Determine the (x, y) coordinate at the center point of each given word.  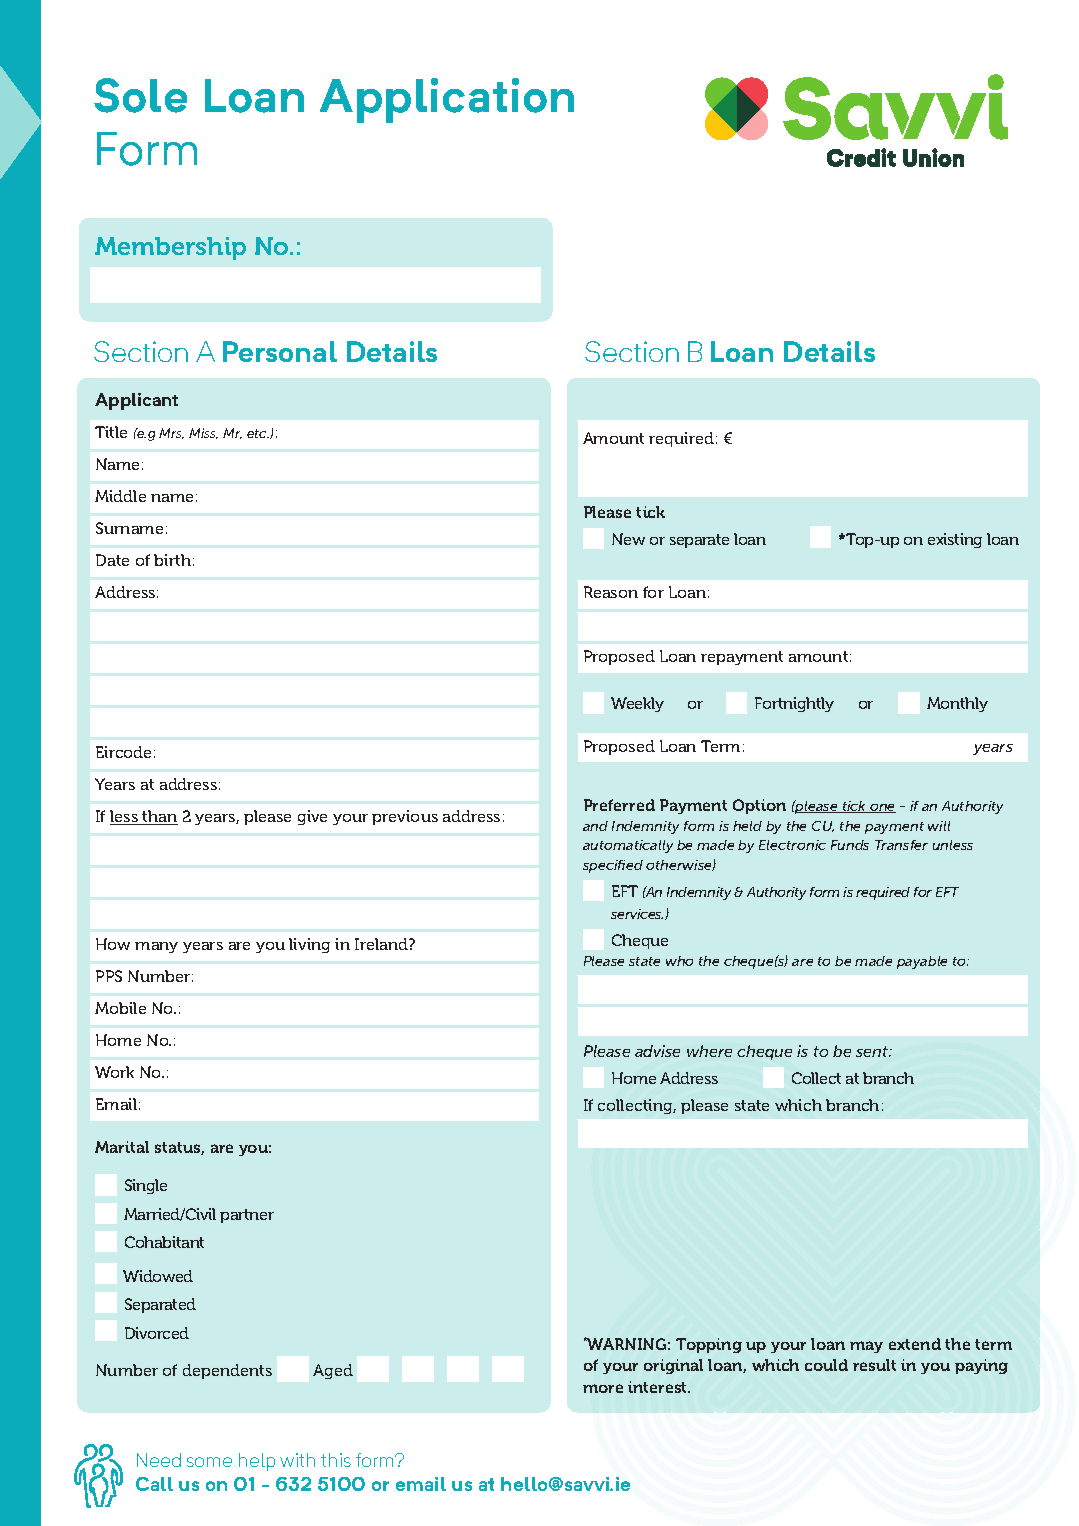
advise (657, 1051)
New (628, 539)
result (874, 1365)
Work (114, 1072)
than (159, 817)
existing (955, 540)
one (882, 808)
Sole (140, 95)
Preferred (619, 805)
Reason (611, 592)
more (603, 1388)
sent (873, 1051)
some (209, 1462)
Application (447, 100)
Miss (203, 433)
